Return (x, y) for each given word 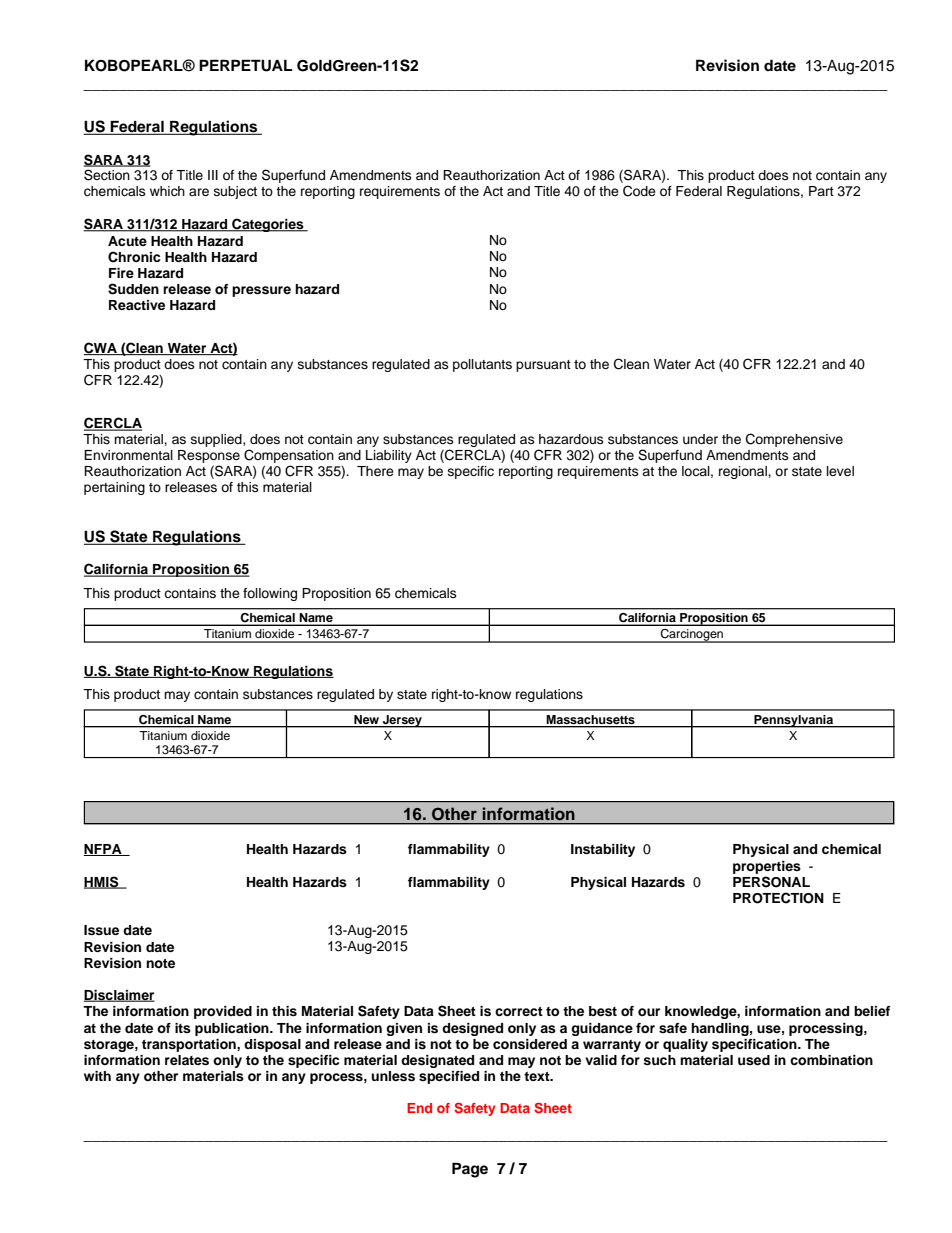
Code (639, 191)
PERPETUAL (245, 65)
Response (209, 456)
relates (187, 1060)
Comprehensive (794, 440)
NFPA (104, 850)
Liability (389, 456)
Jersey (402, 721)
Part (821, 191)
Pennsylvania (793, 721)
